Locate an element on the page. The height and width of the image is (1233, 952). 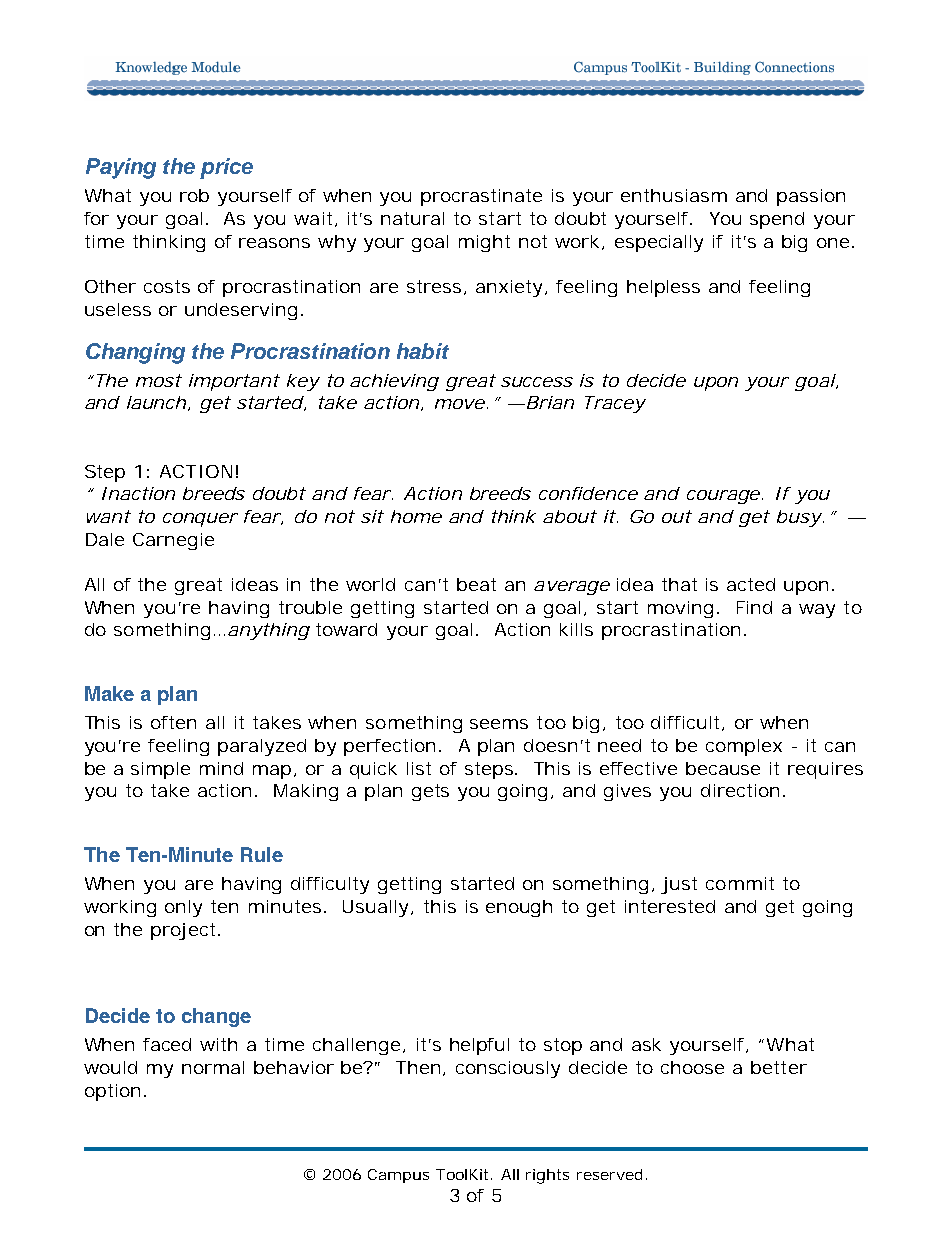
move is located at coordinates (460, 404).
